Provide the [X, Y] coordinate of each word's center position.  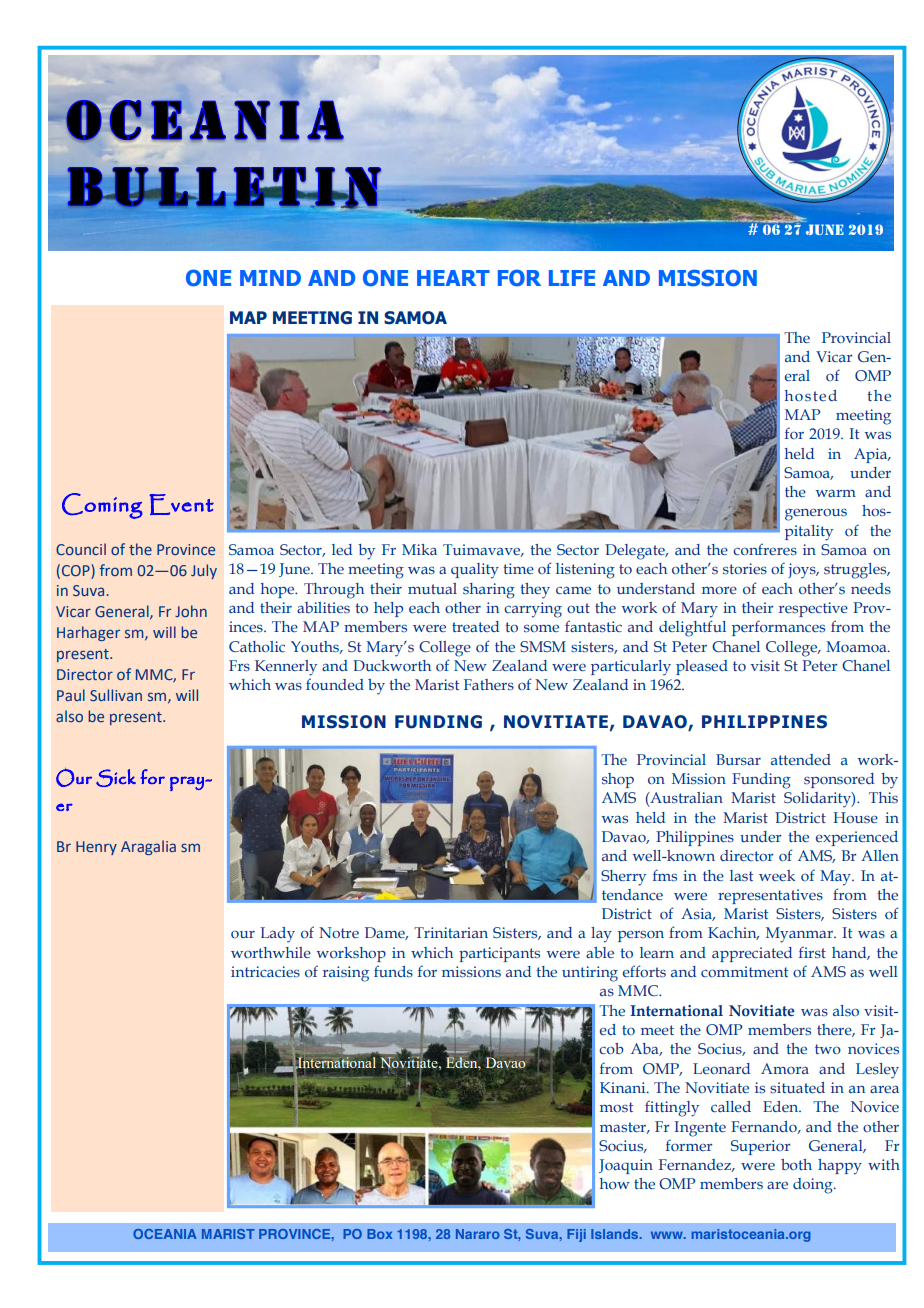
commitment [745, 971]
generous [816, 515]
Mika [419, 549]
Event [181, 504]
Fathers [489, 684]
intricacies [265, 971]
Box [379, 1234]
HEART [453, 278]
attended [801, 759]
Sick [116, 778]
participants [499, 954]
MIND [270, 278]
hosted [811, 395]
